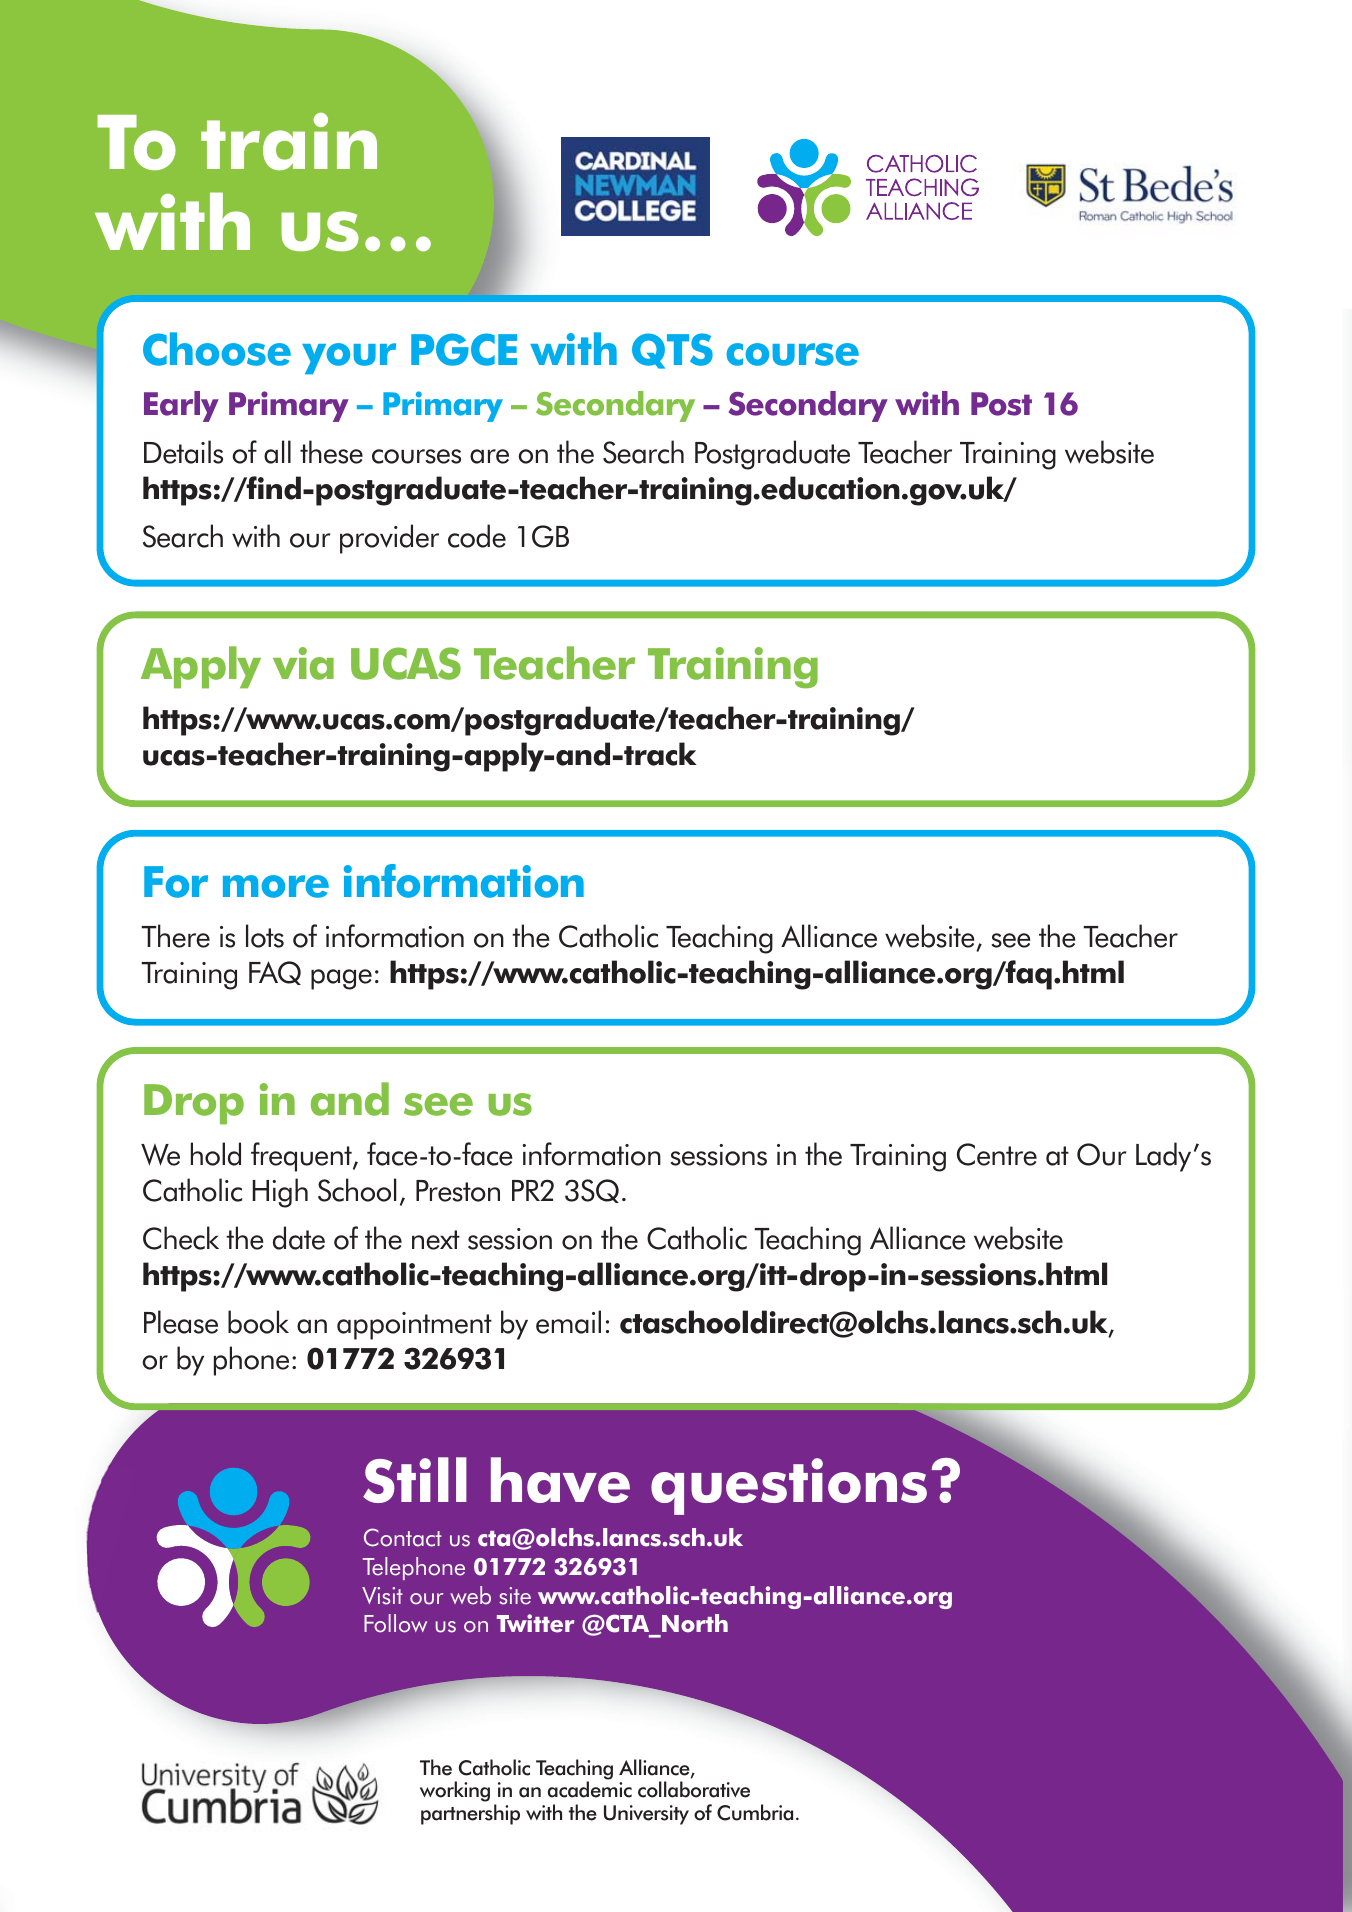 The height and width of the image is (1912, 1352). I want to click on email, so click(568, 1322).
